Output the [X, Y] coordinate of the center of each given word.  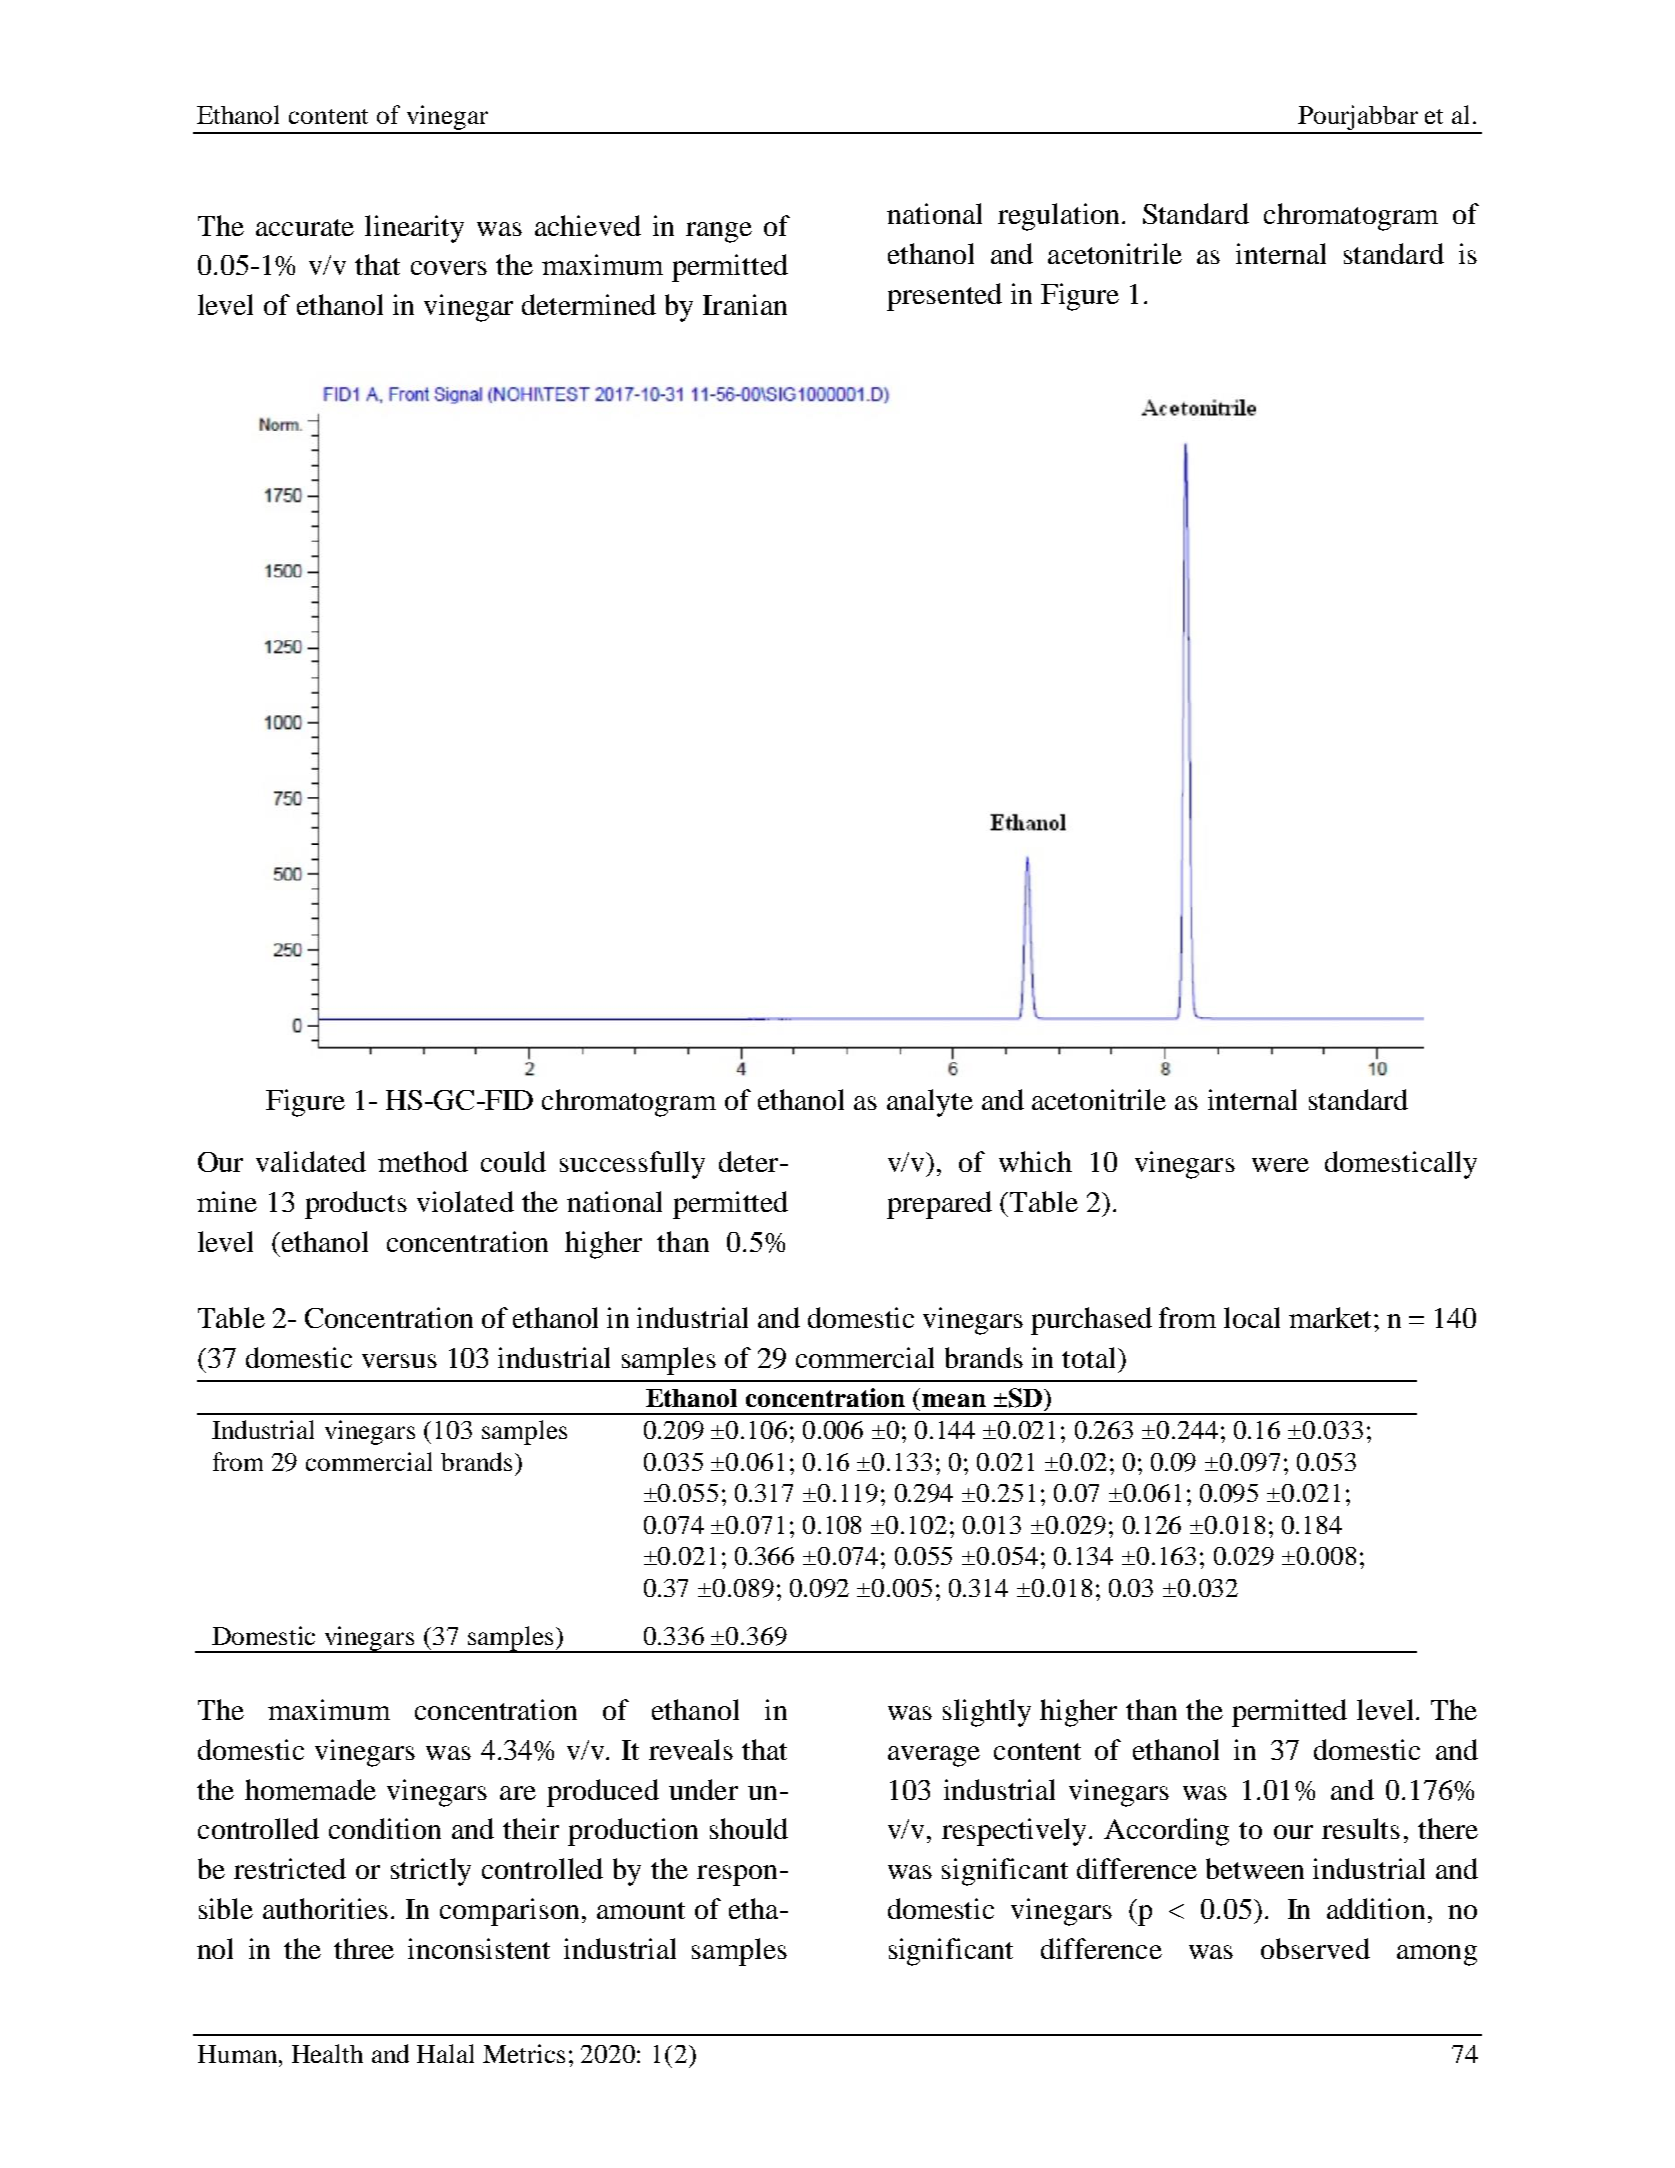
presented [944, 297]
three [364, 1948]
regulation [1058, 217]
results [1361, 1828]
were [1280, 1165]
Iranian [745, 304]
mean [954, 1400]
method [423, 1161]
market [1332, 1317]
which [1035, 1161]
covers [449, 268]
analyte [930, 1103]
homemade [310, 1789]
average [934, 1756]
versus [399, 1361]
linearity [414, 229]
